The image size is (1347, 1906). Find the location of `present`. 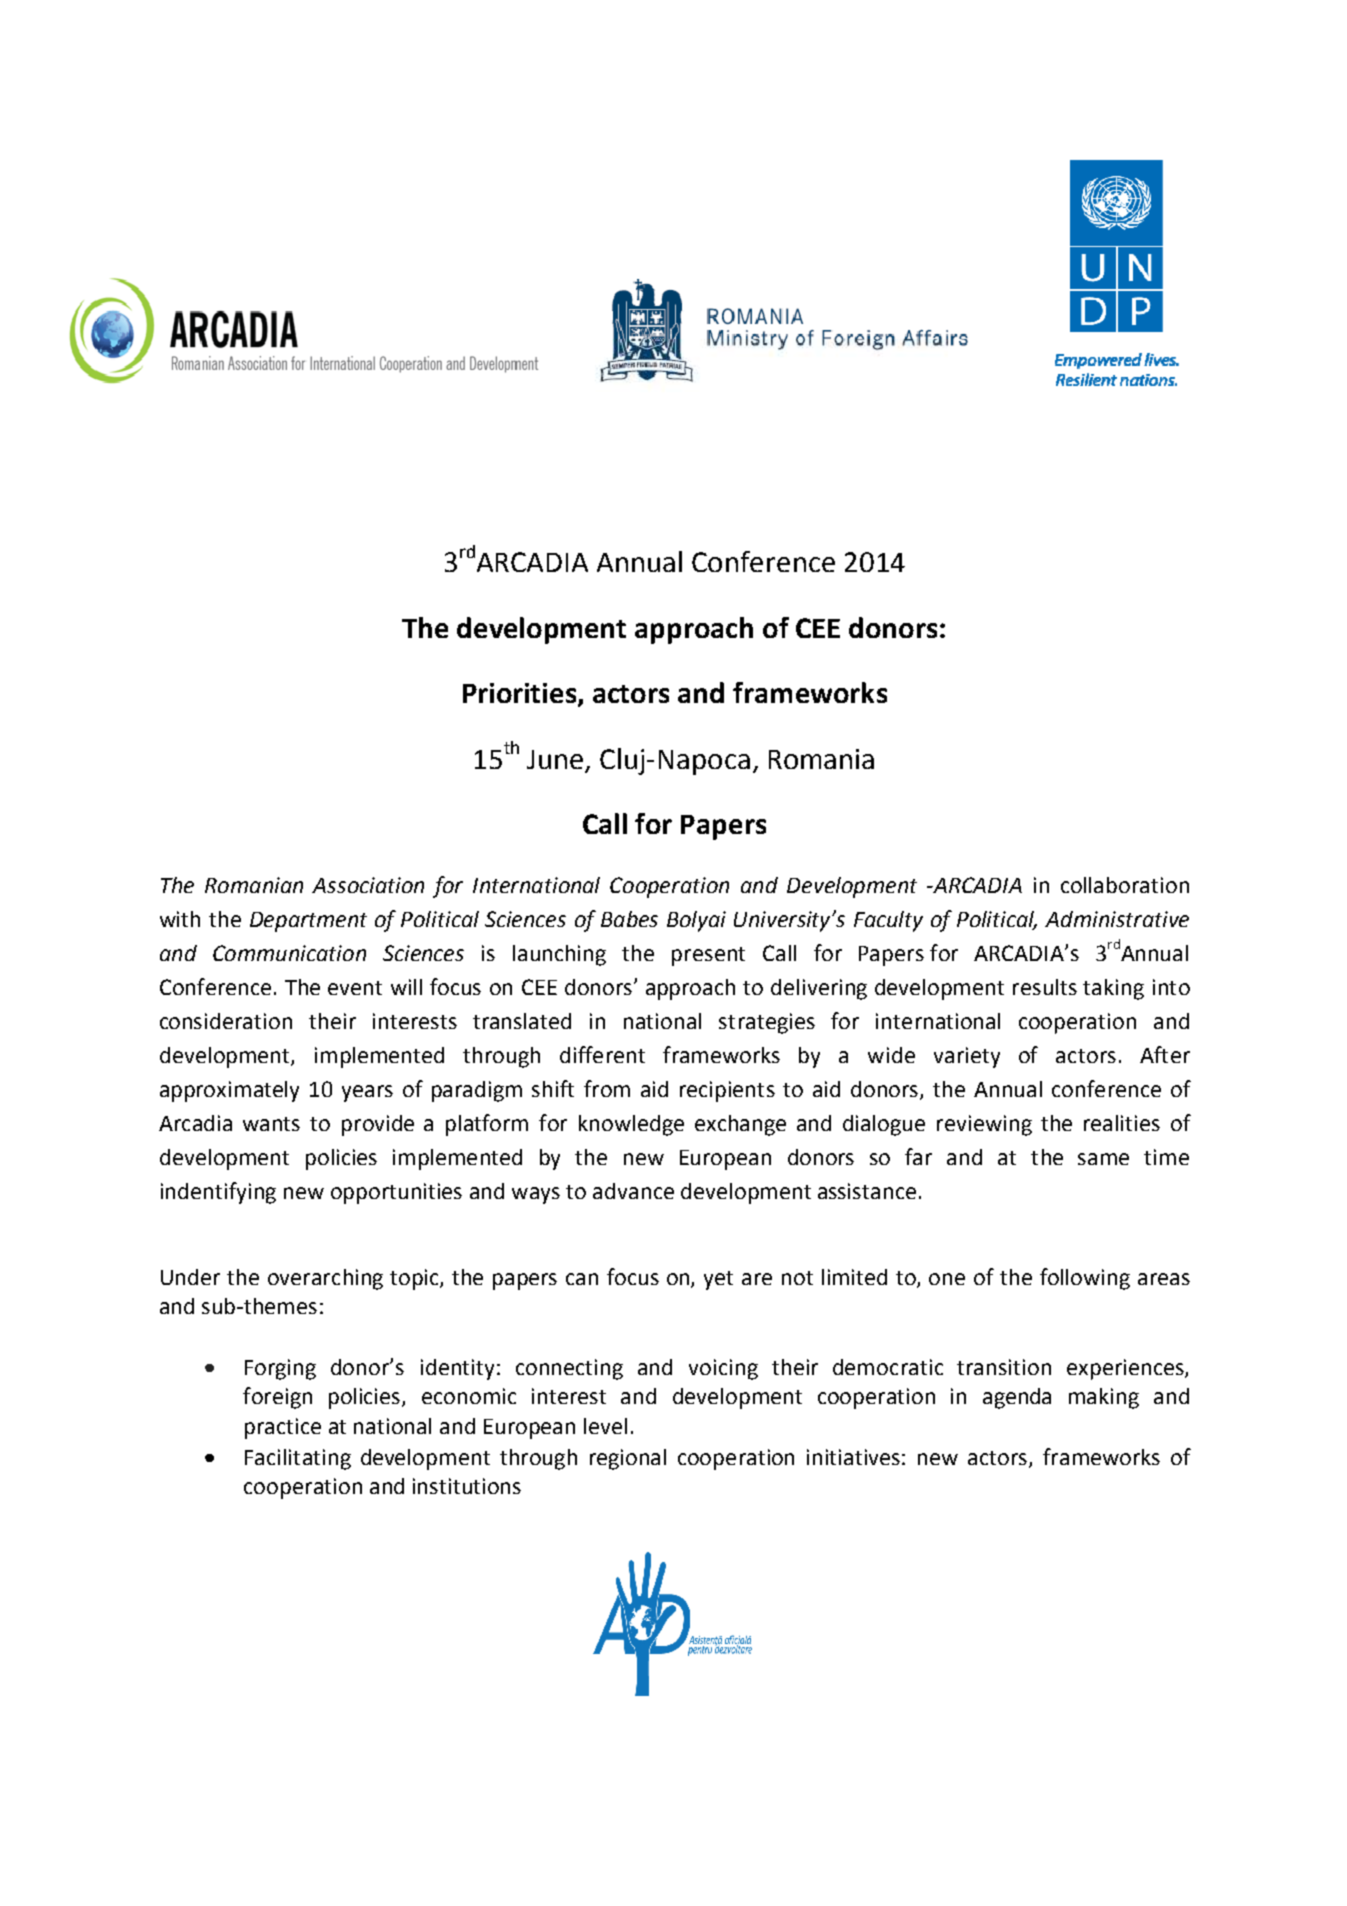

present is located at coordinates (708, 956).
